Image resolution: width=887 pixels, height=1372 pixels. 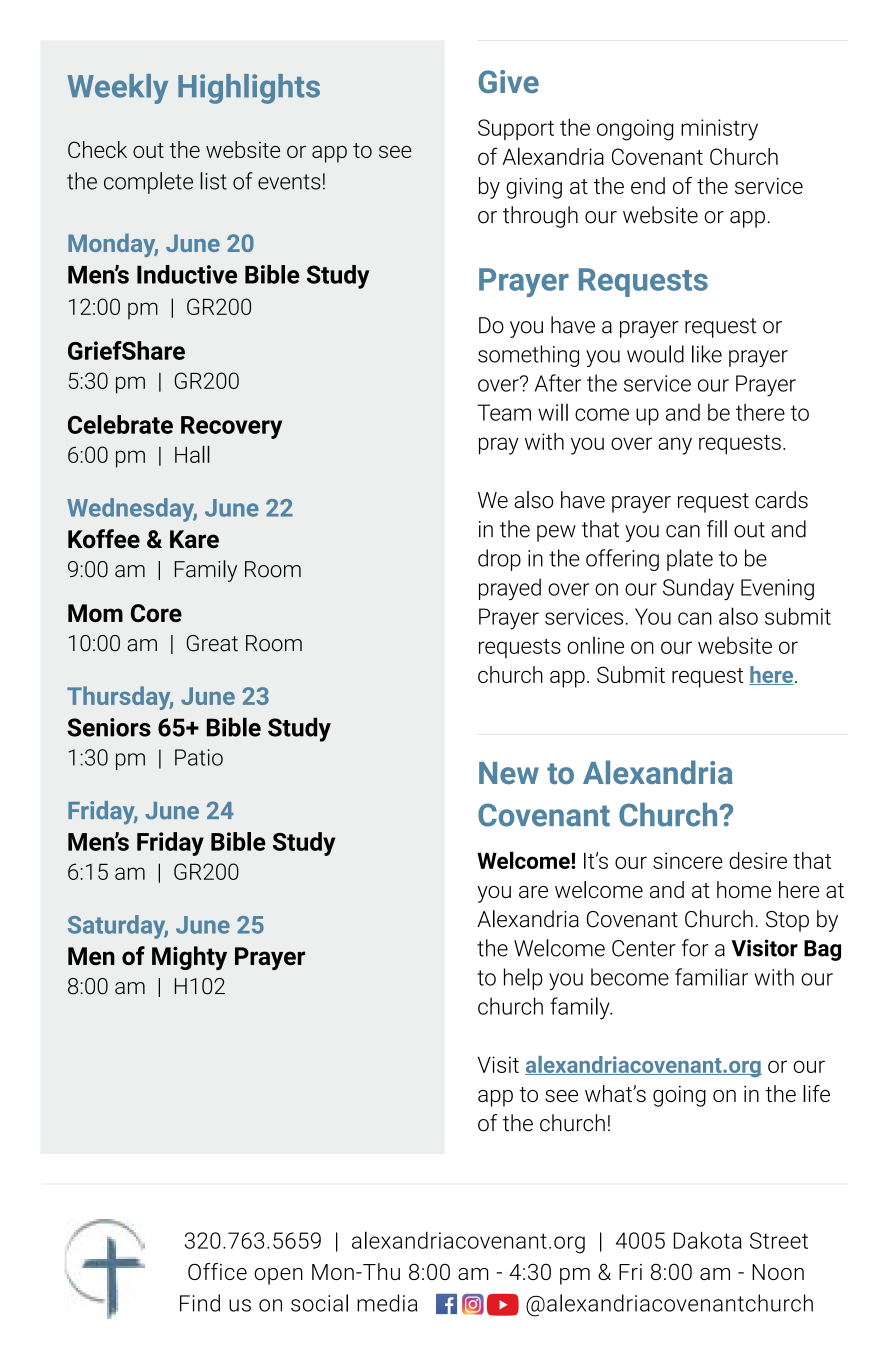 What do you see at coordinates (194, 539) in the page?
I see `Kare` at bounding box center [194, 539].
